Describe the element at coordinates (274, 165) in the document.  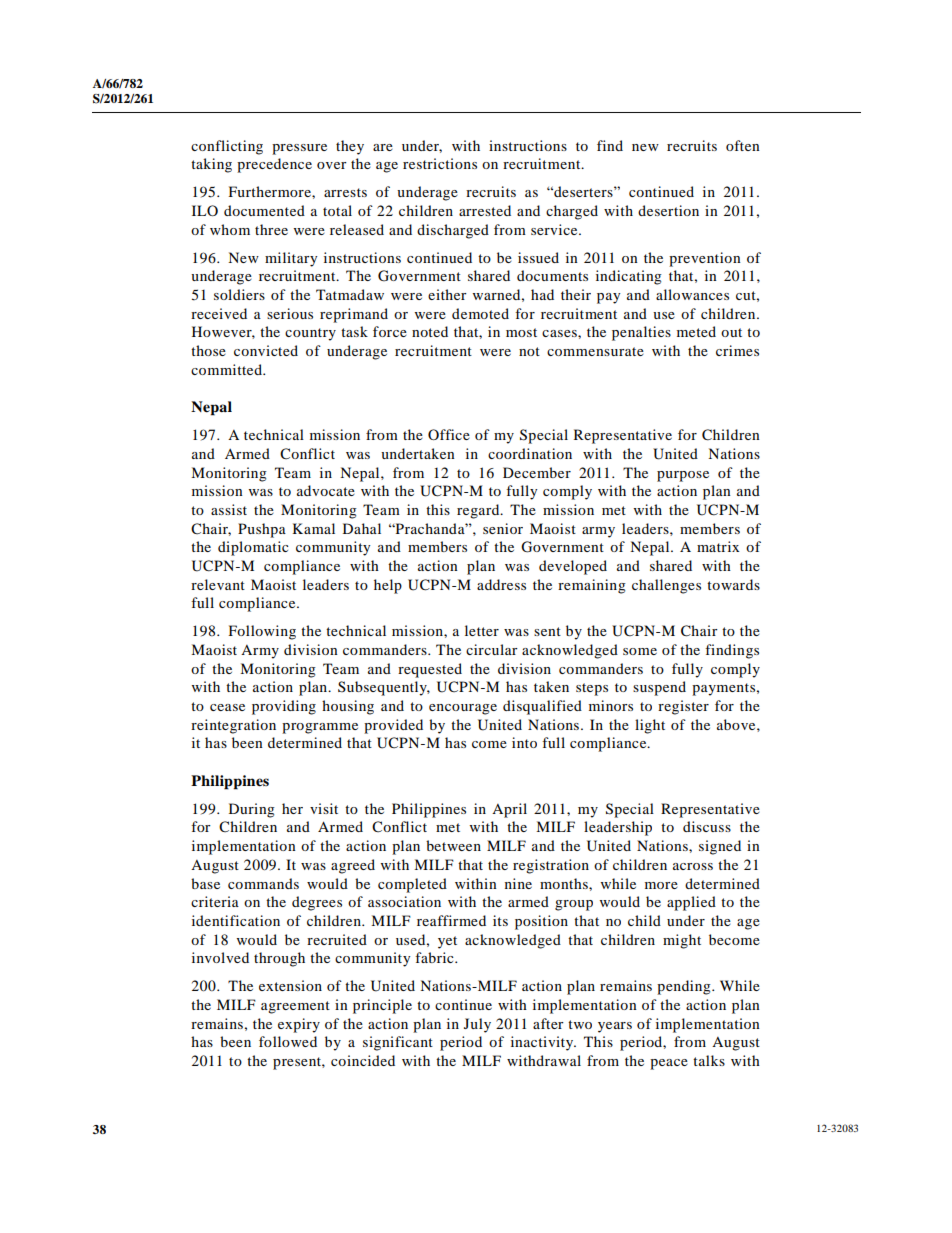
I see `precedence` at that location.
